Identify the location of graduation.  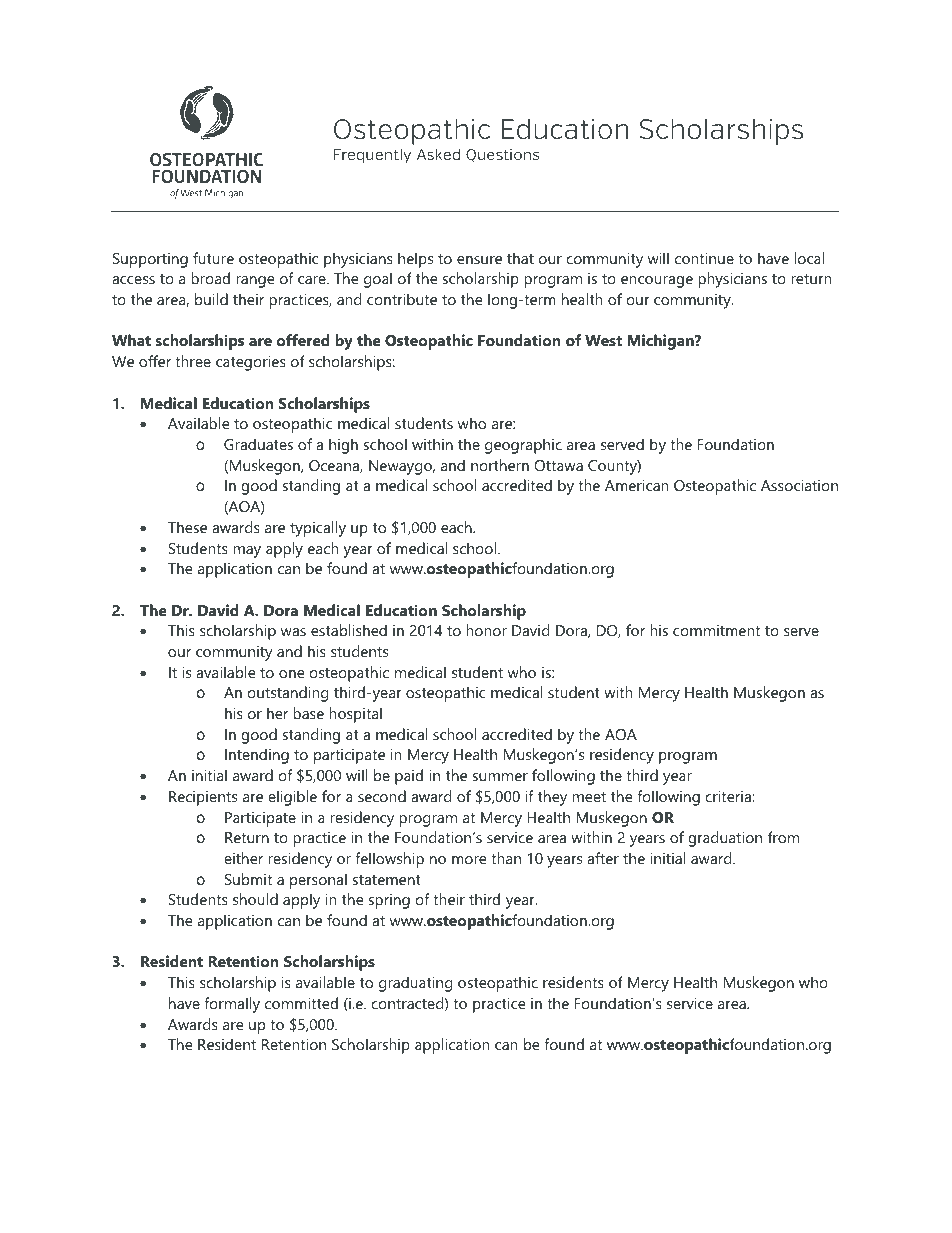
(725, 839).
